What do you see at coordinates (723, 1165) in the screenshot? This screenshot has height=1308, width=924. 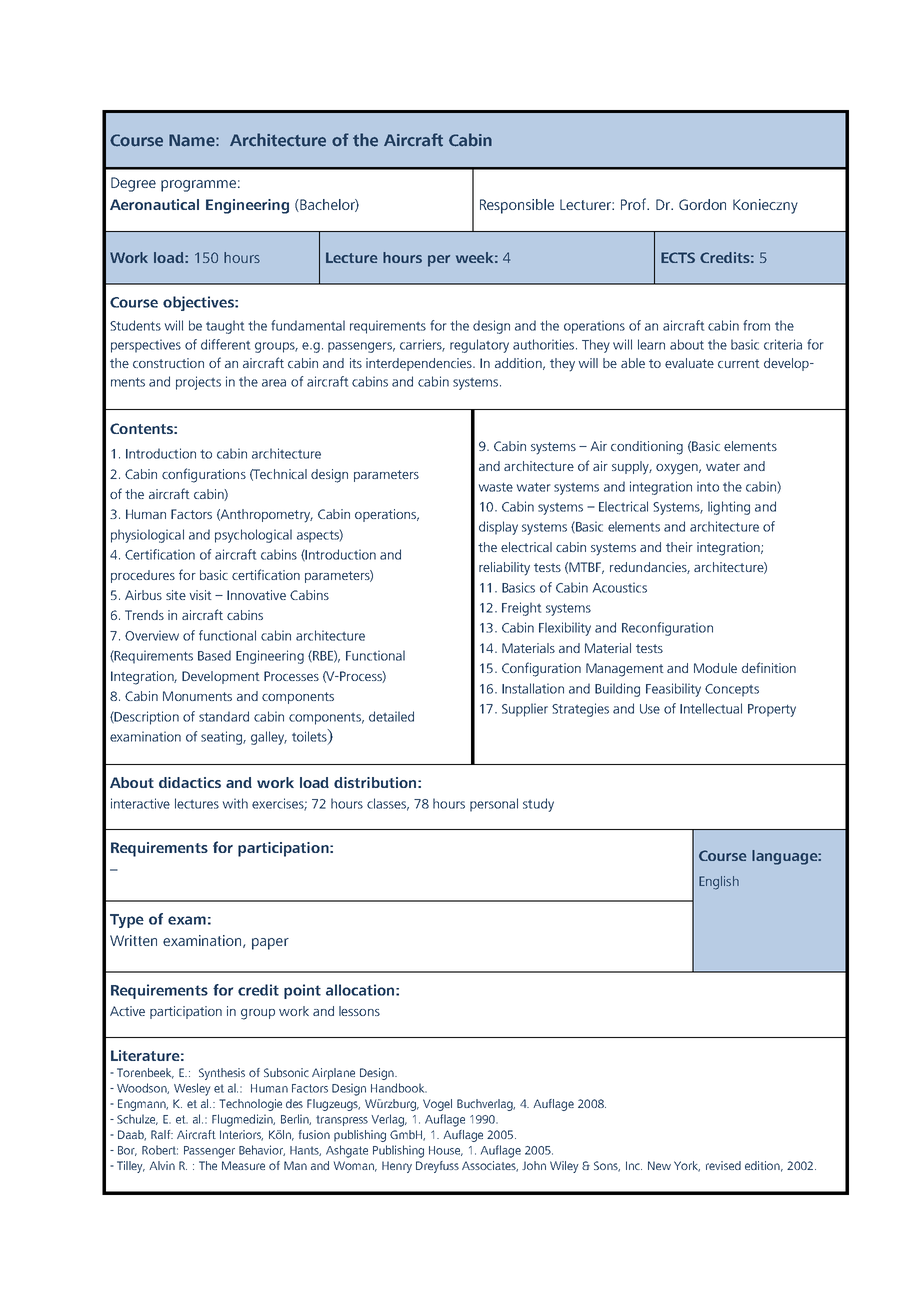 I see `revised` at bounding box center [723, 1165].
